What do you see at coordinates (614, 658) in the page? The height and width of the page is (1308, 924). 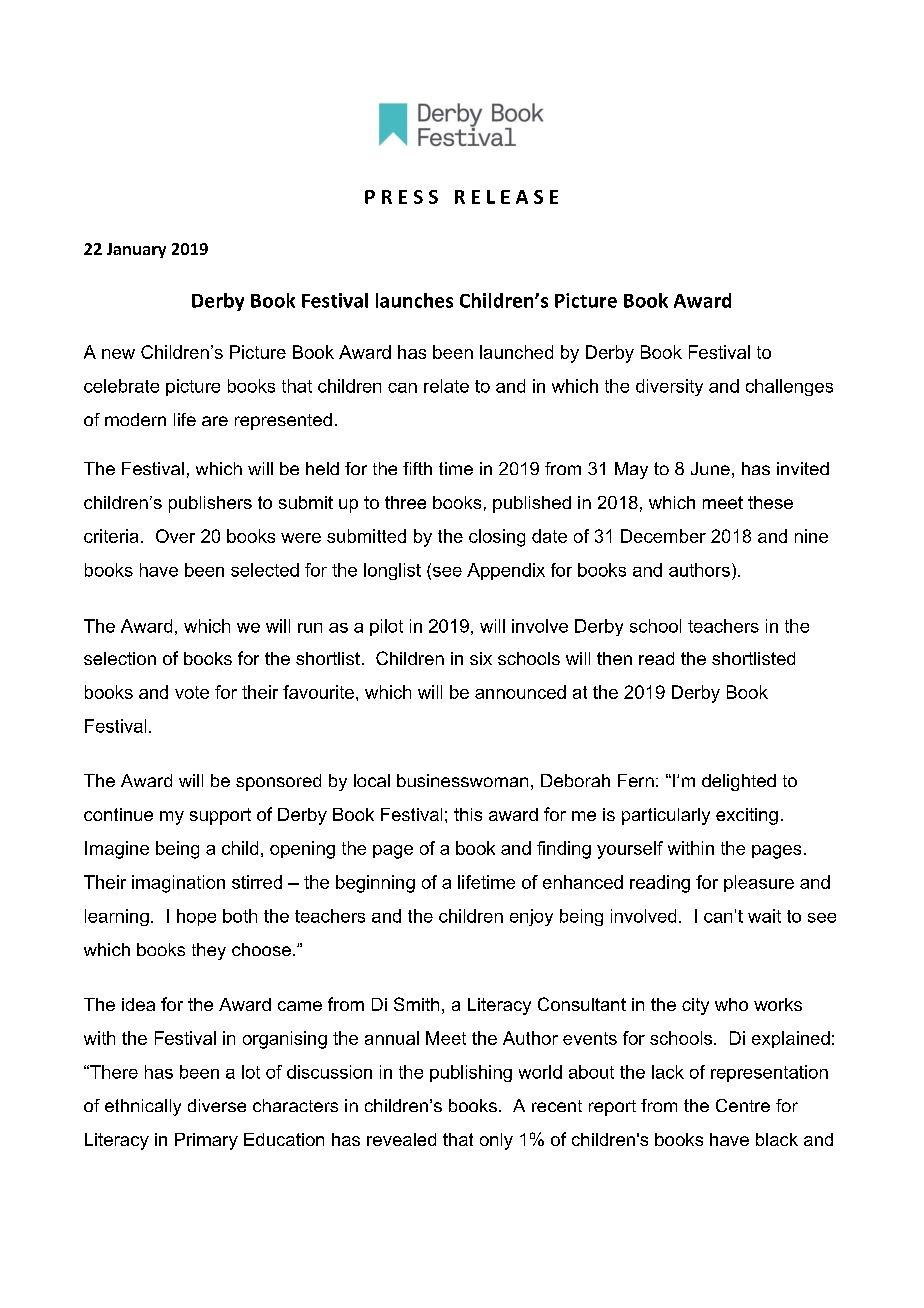 I see `then` at bounding box center [614, 658].
